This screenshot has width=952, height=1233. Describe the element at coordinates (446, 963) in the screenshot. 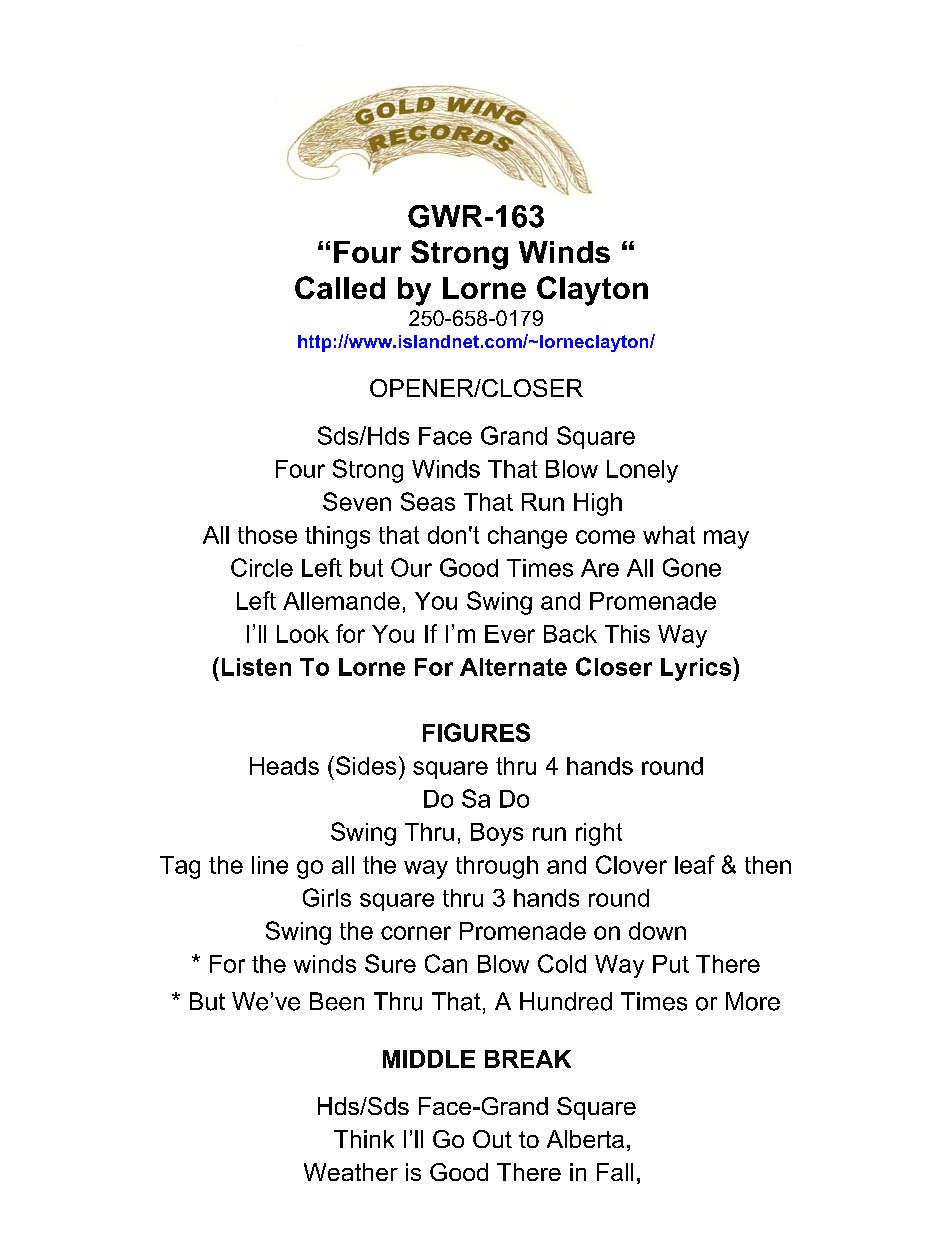

I see `Can` at that location.
